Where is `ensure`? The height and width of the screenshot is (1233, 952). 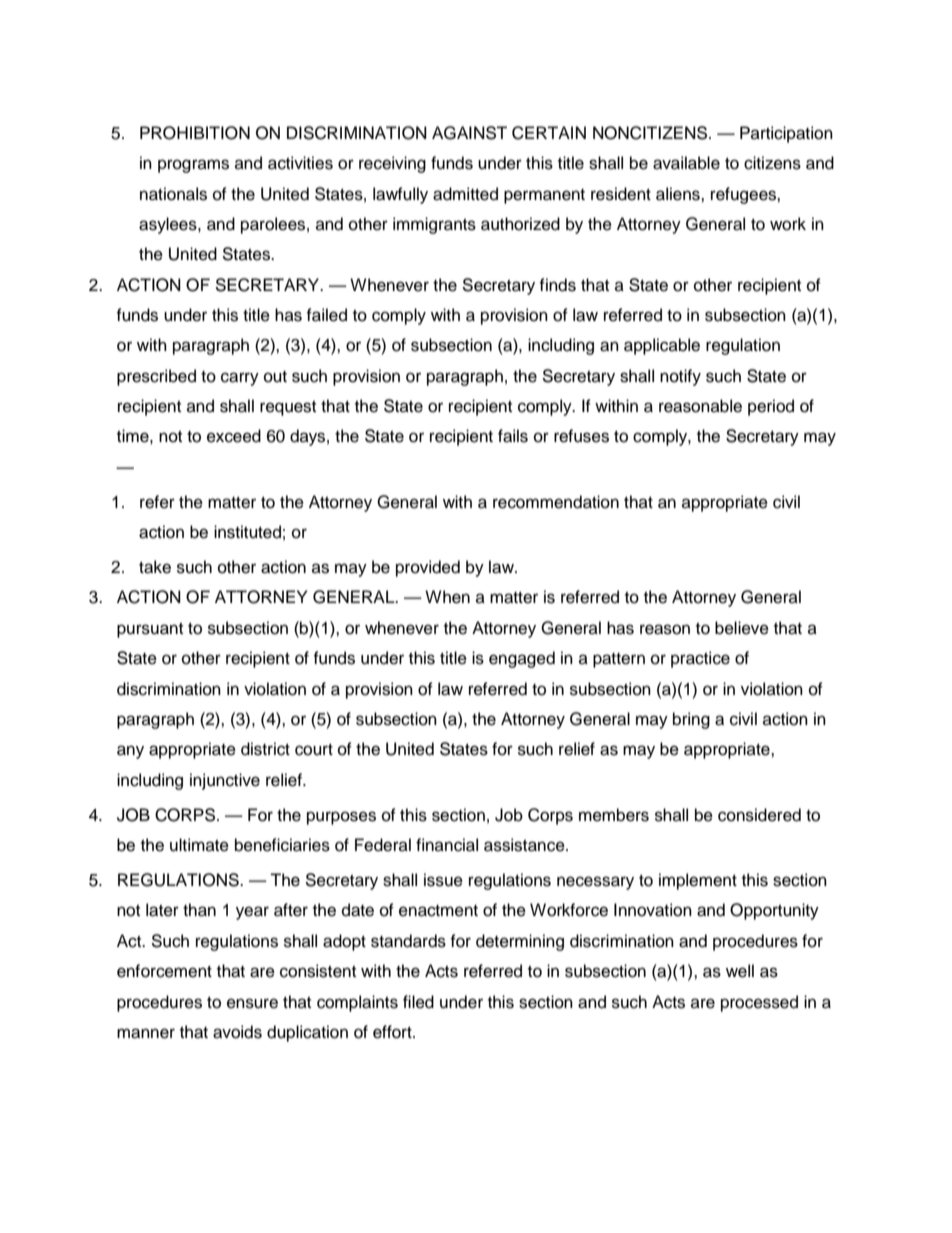 ensure is located at coordinates (252, 1003).
